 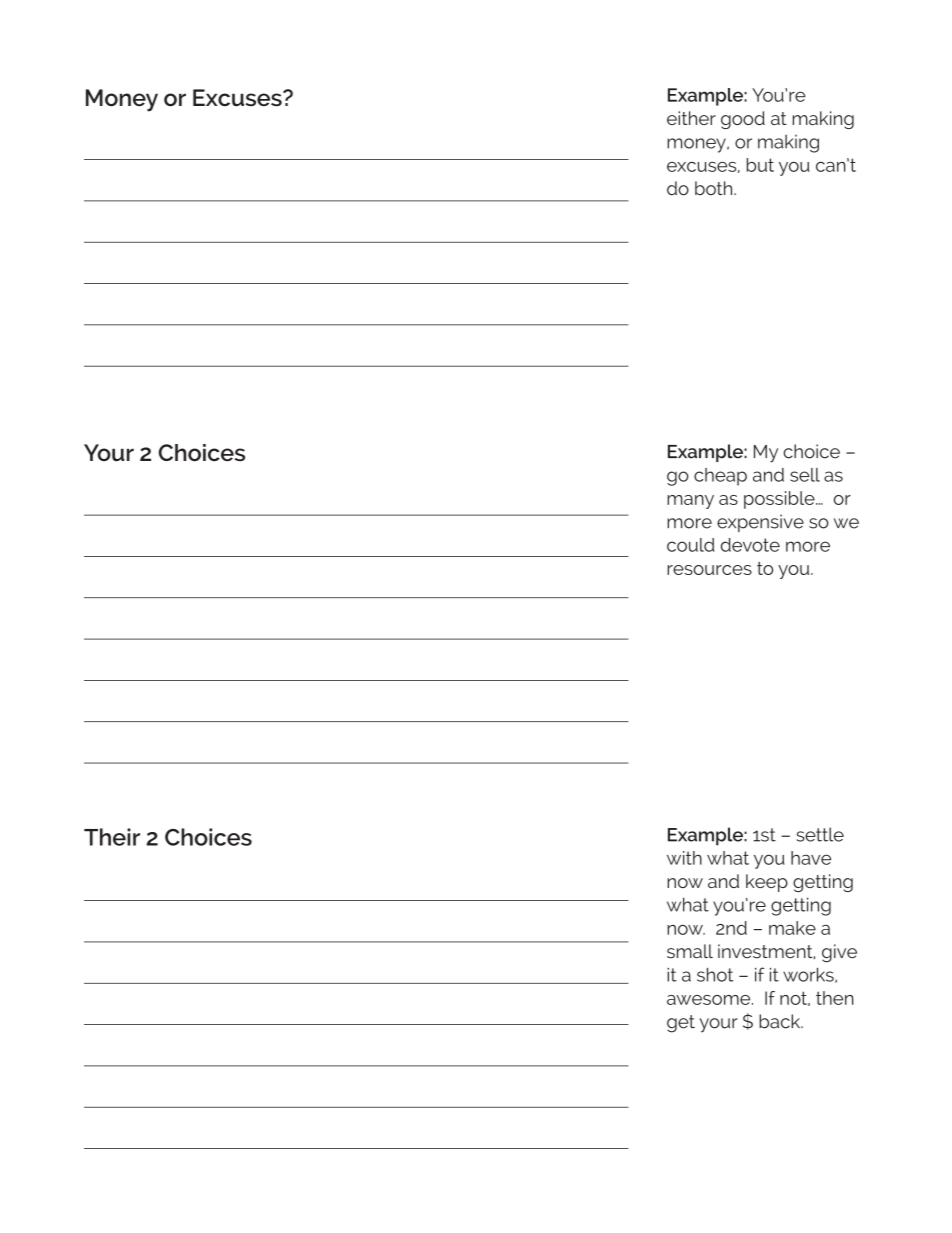 What do you see at coordinates (690, 951) in the page?
I see `small` at bounding box center [690, 951].
